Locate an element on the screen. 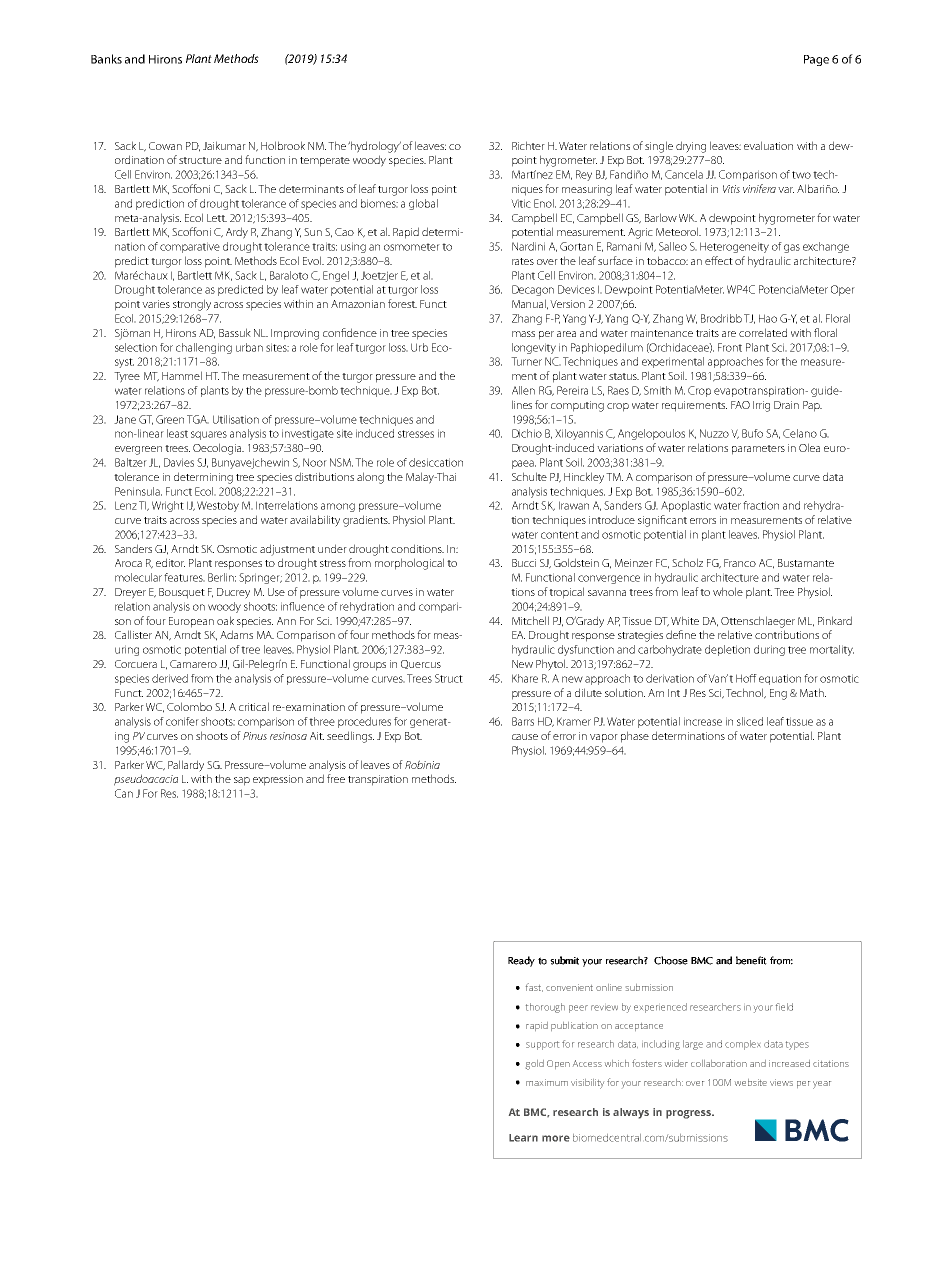 The width and height of the screenshot is (952, 1265). maximum is located at coordinates (547, 1082).
